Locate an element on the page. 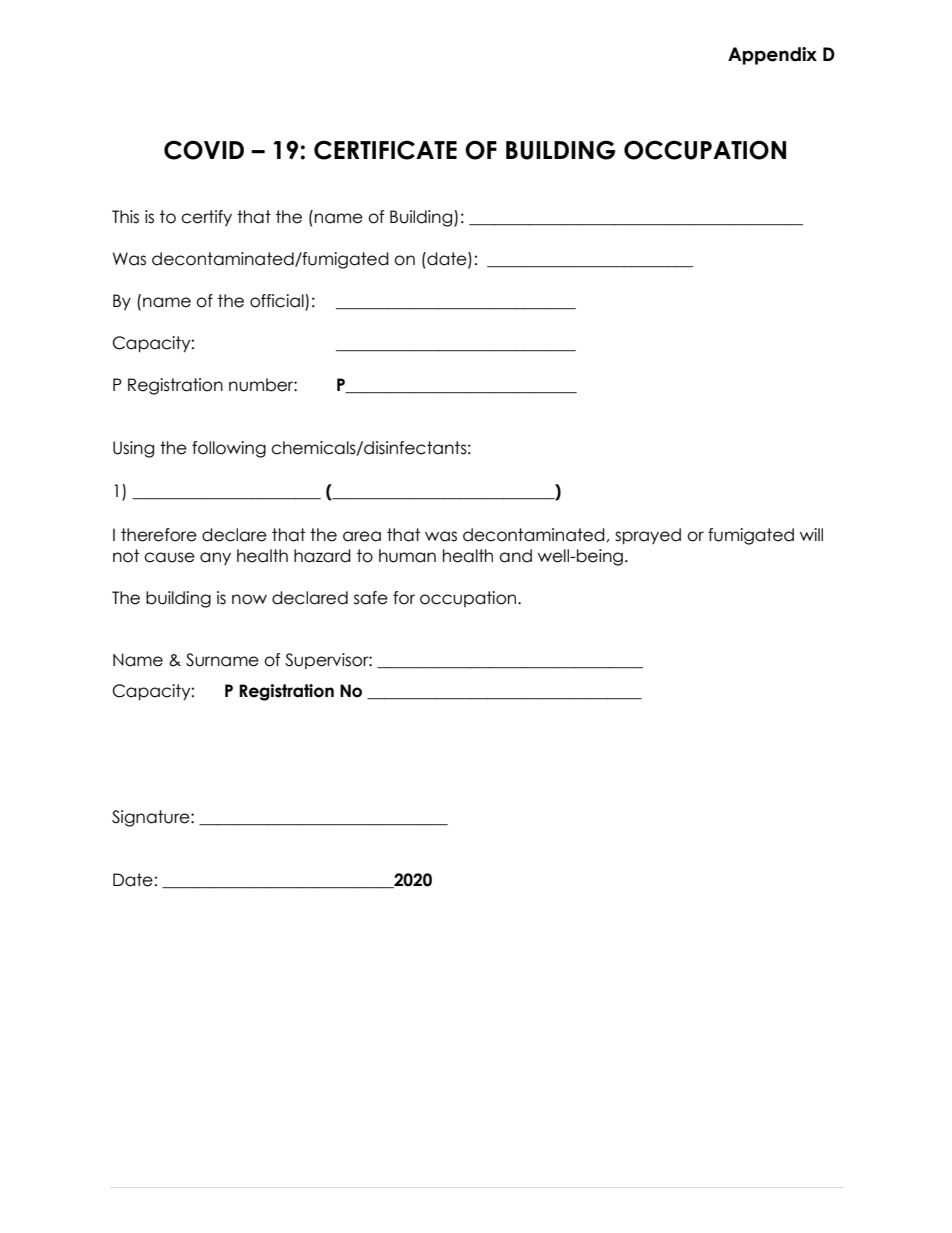 The image size is (952, 1233). sprayed is located at coordinates (648, 536).
